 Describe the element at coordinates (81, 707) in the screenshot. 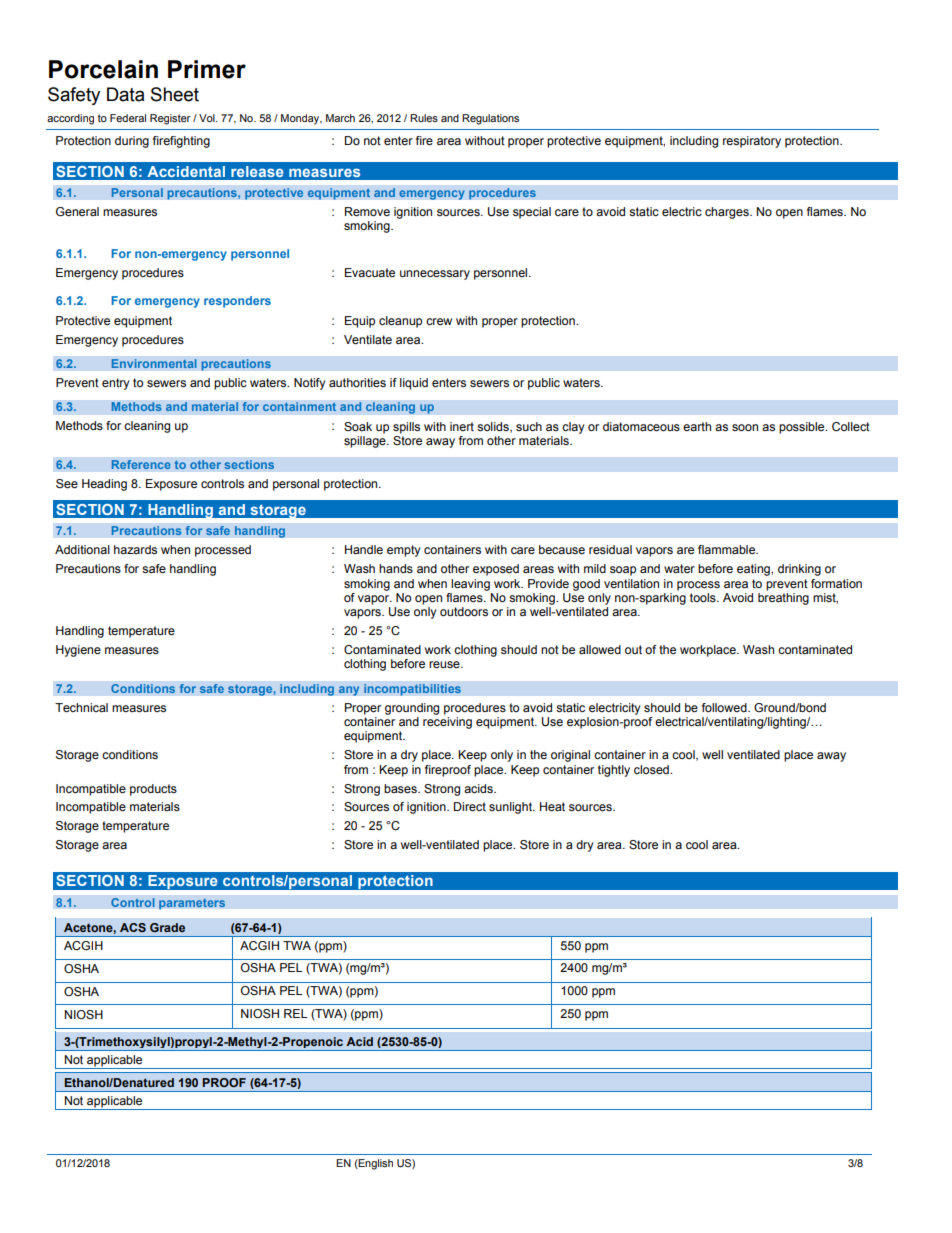

I see `Technical` at that location.
